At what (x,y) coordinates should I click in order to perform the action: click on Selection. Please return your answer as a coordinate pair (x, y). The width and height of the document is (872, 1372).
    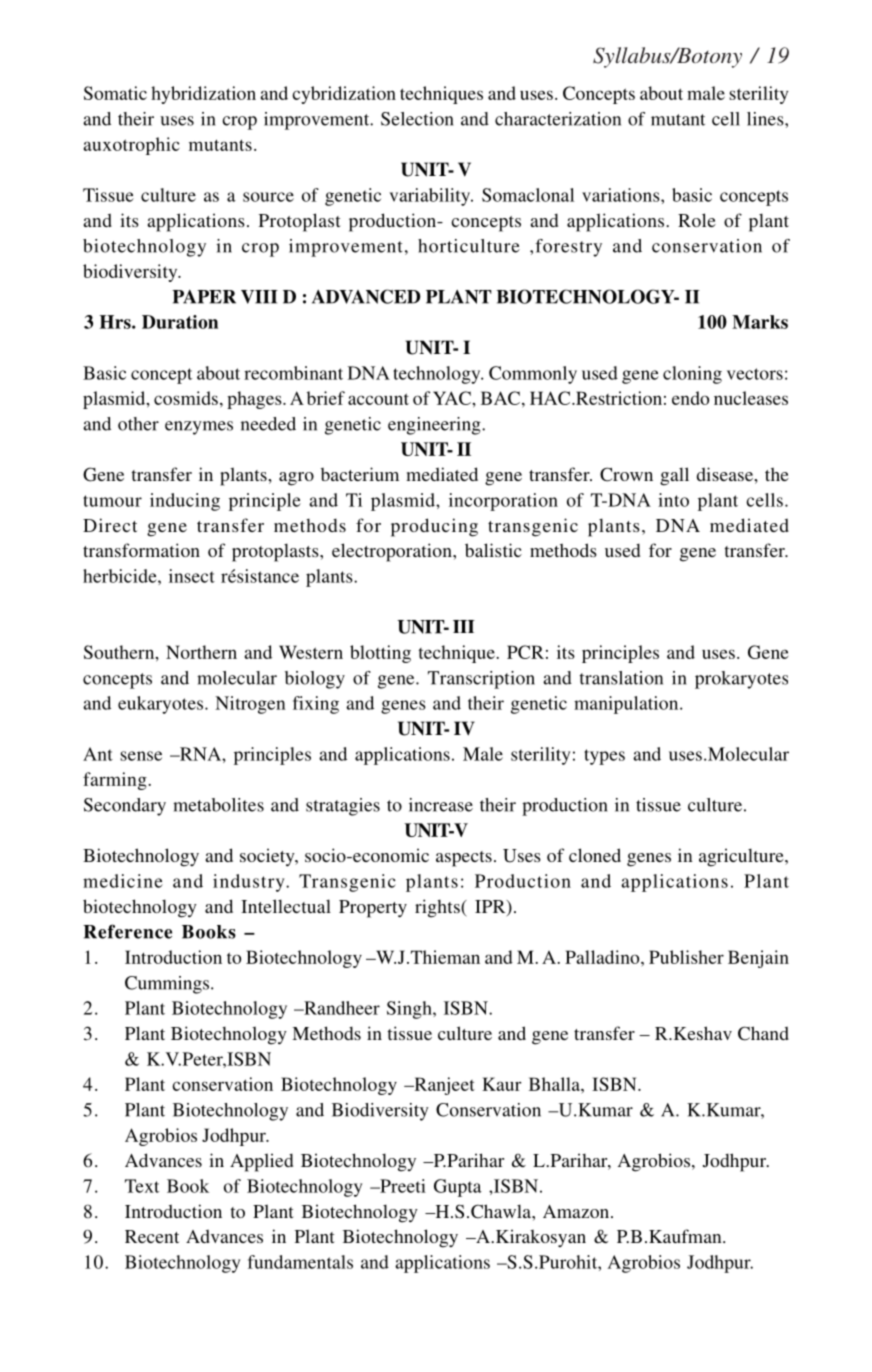
    Looking at the image, I should click on (417, 119).
